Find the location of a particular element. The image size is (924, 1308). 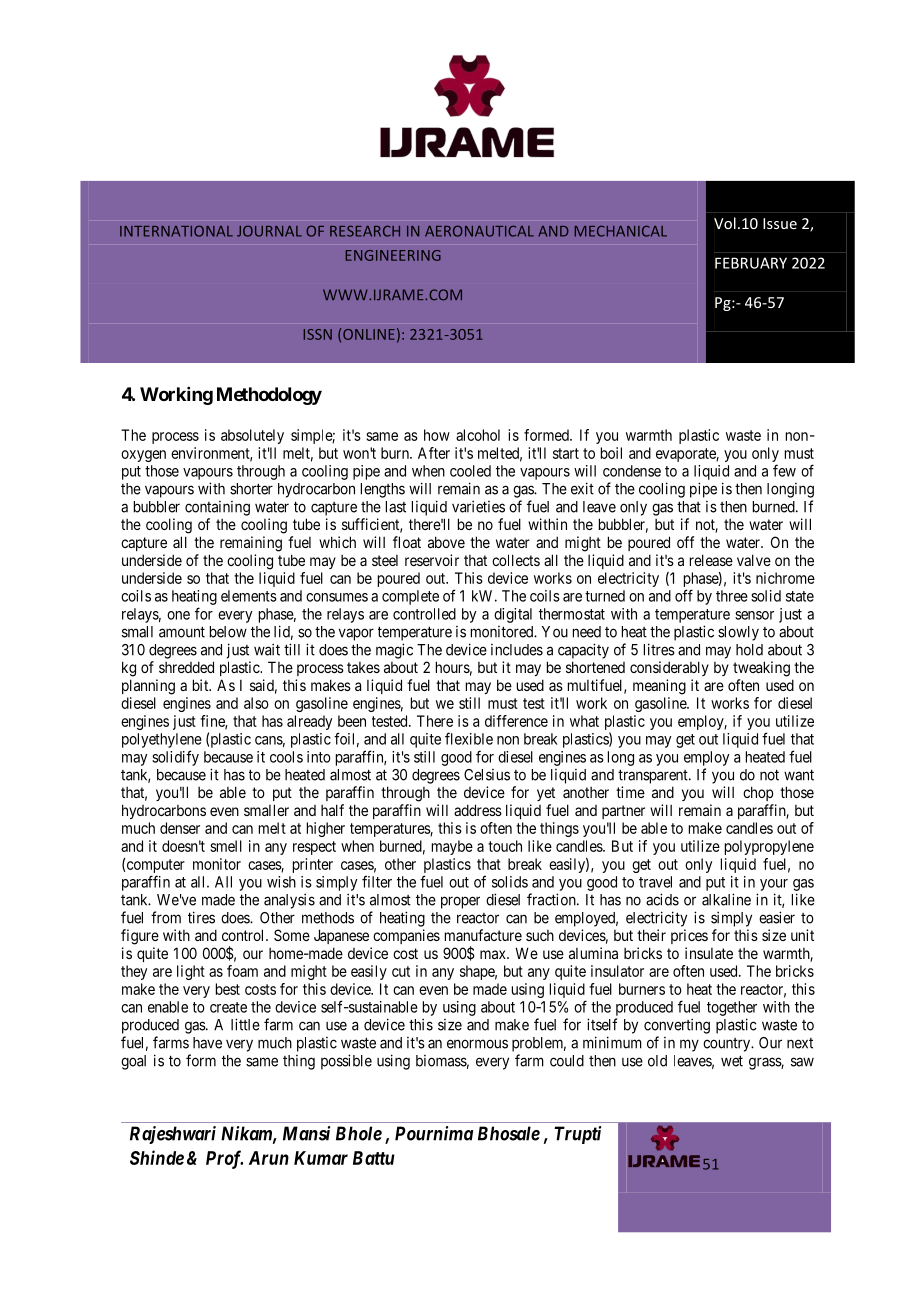

difference is located at coordinates (516, 721).
